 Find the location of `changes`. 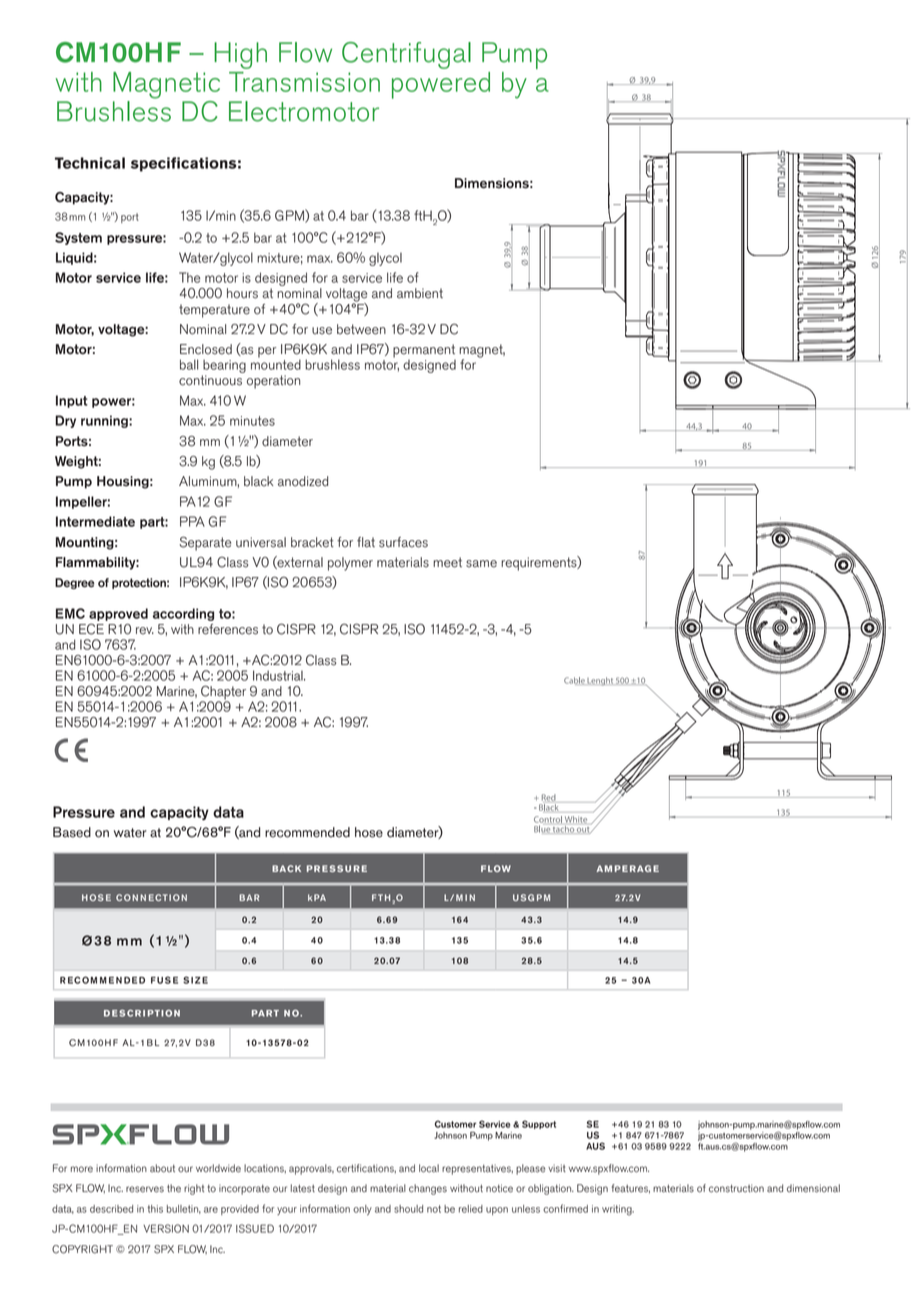

changes is located at coordinates (428, 1189).
